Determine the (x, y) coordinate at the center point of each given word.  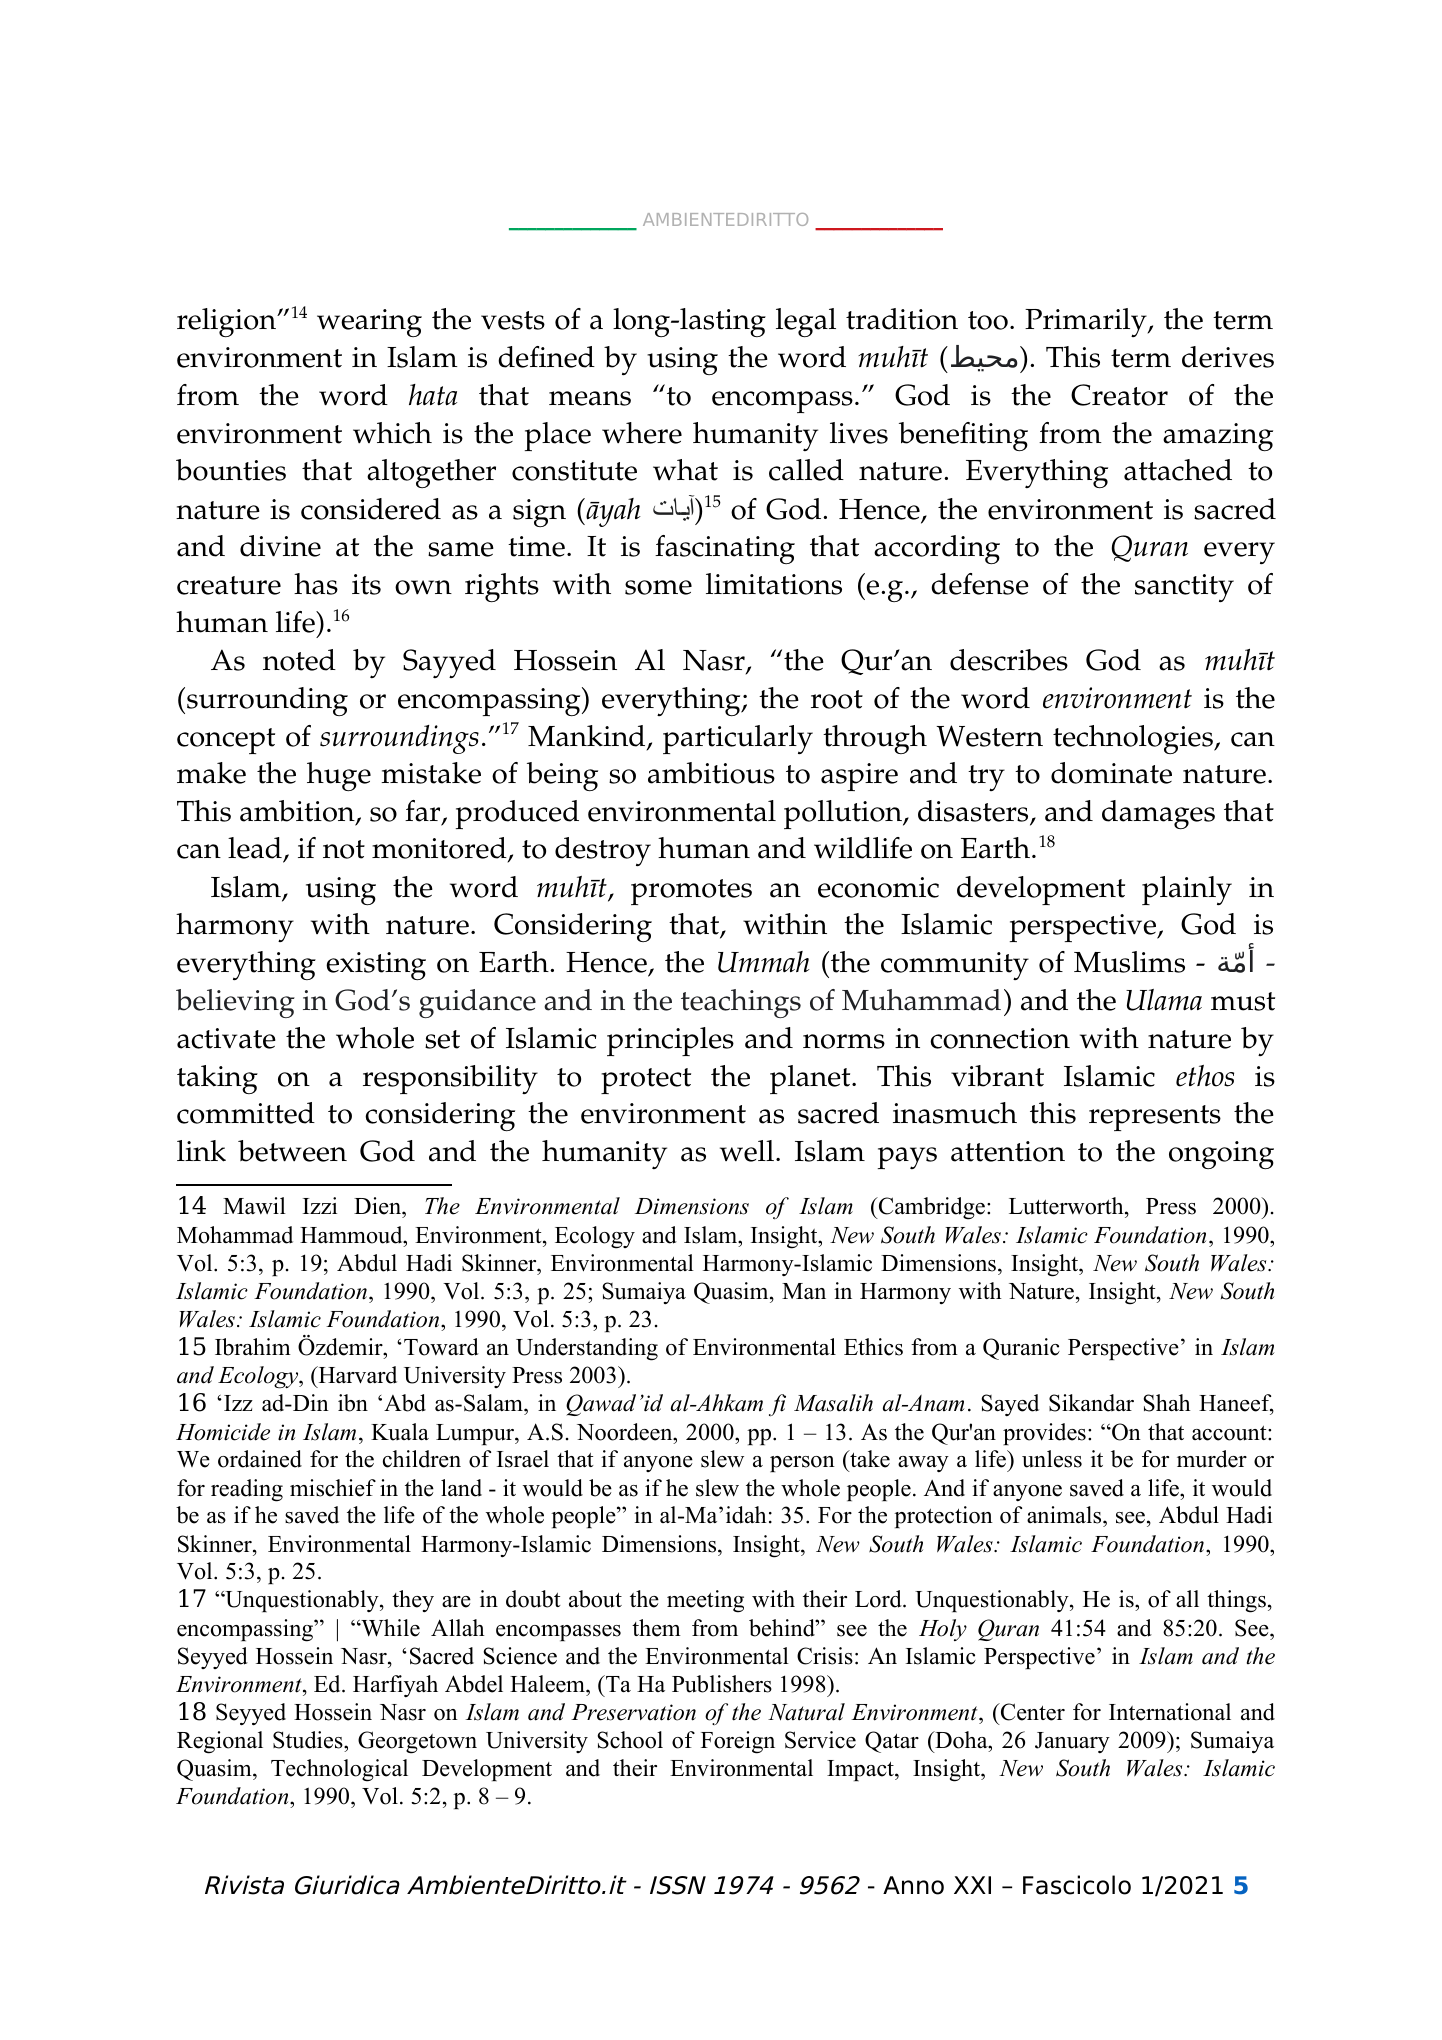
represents (1155, 1118)
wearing (369, 323)
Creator (1119, 395)
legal (806, 322)
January (1072, 1742)
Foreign (738, 1742)
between (292, 1151)
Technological (339, 1770)
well (747, 1151)
